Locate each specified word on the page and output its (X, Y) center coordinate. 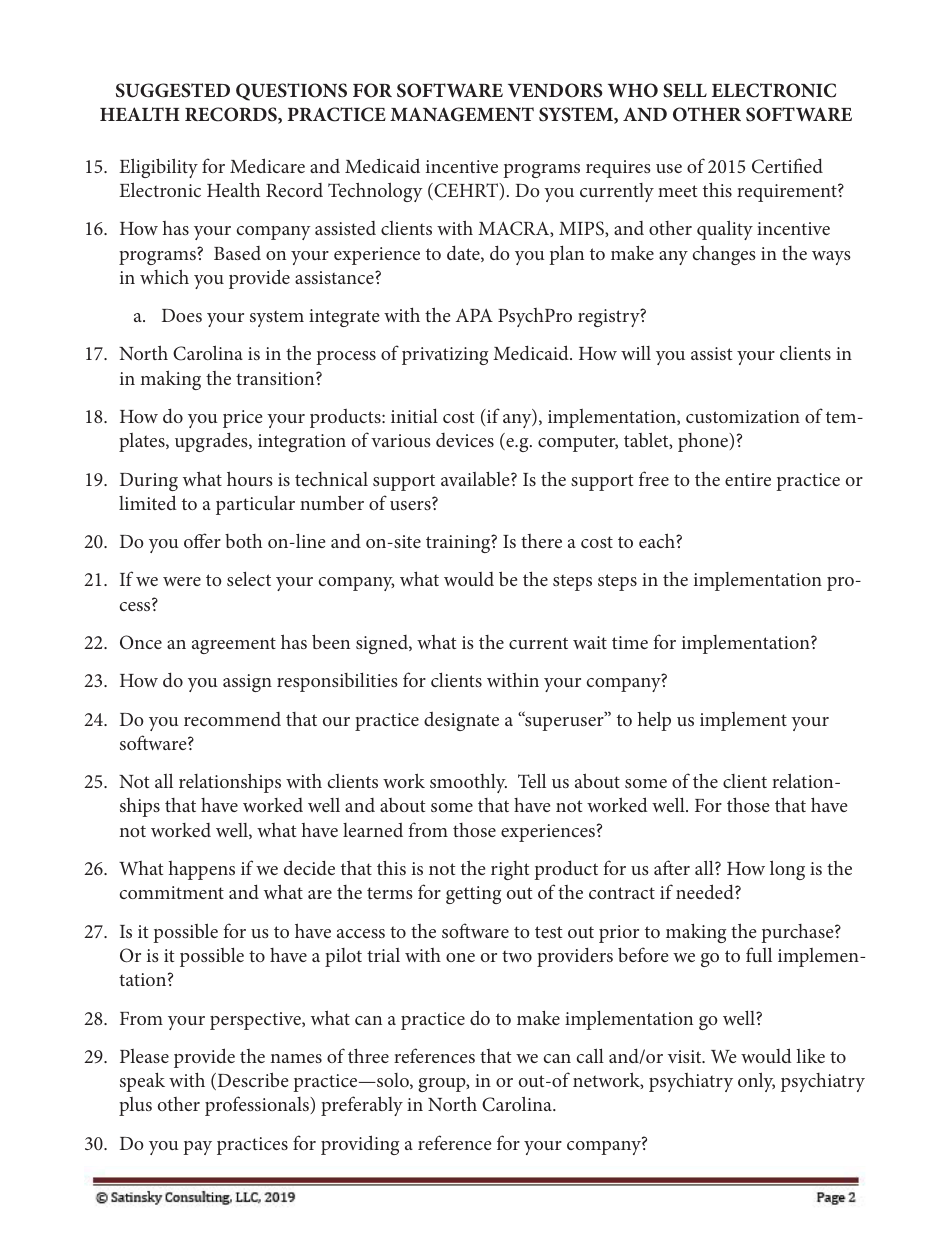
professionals (258, 1106)
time (630, 642)
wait (590, 642)
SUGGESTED (173, 90)
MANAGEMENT (462, 114)
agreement (234, 645)
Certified (787, 166)
